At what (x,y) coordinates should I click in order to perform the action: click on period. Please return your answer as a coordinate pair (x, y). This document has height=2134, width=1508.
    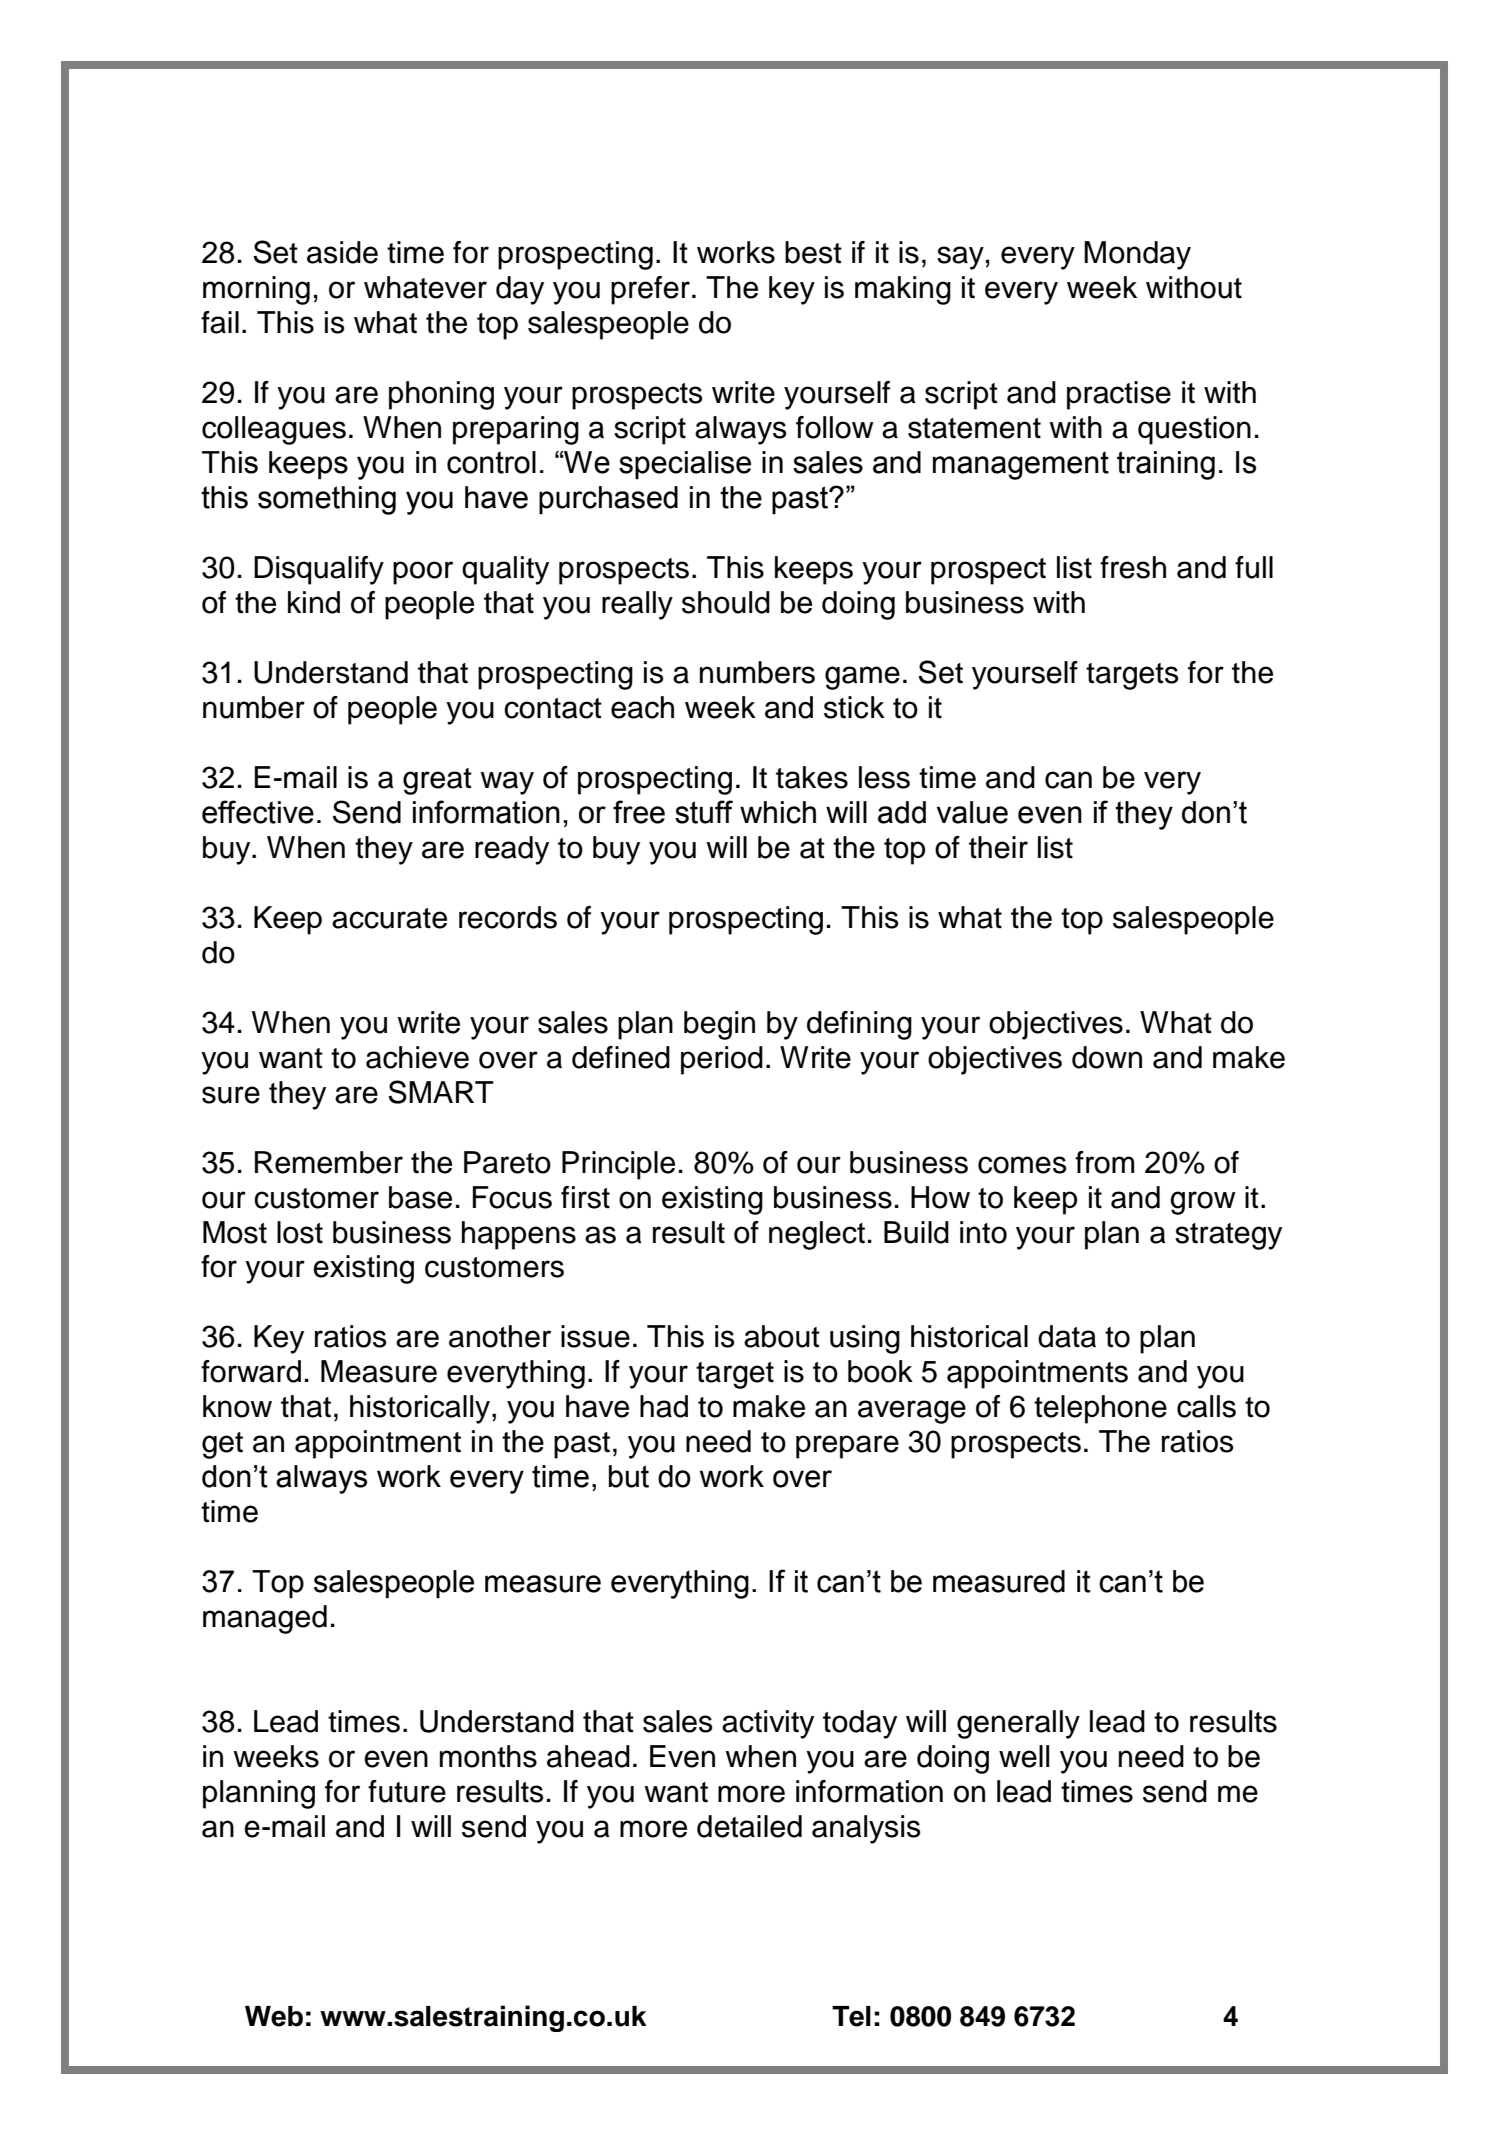
    Looking at the image, I should click on (722, 1060).
